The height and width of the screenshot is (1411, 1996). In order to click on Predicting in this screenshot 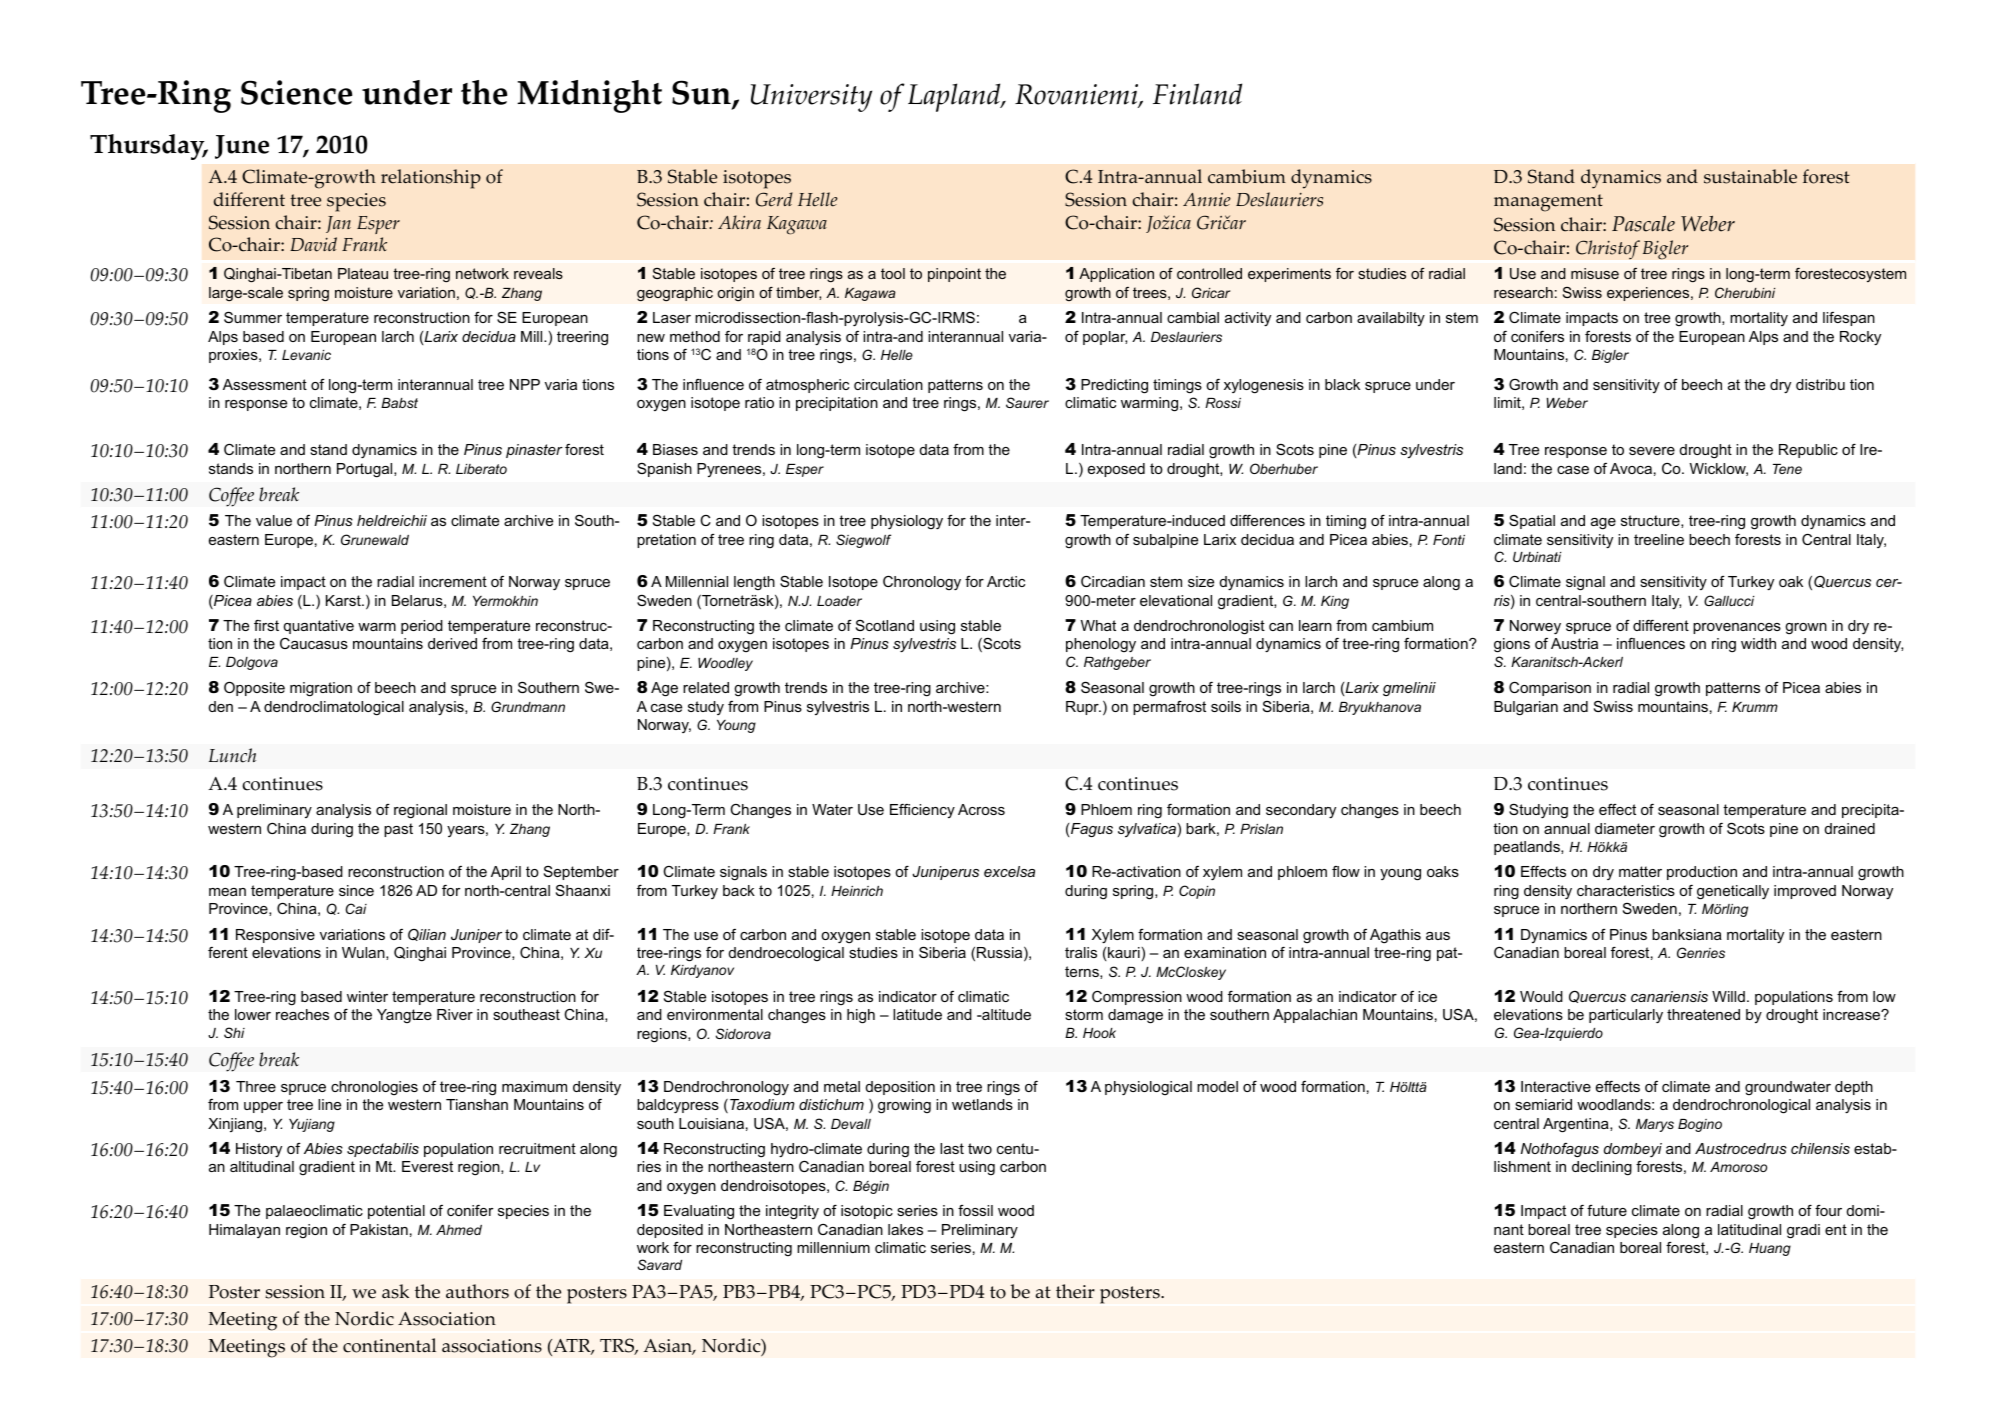, I will do `click(1114, 386)`.
